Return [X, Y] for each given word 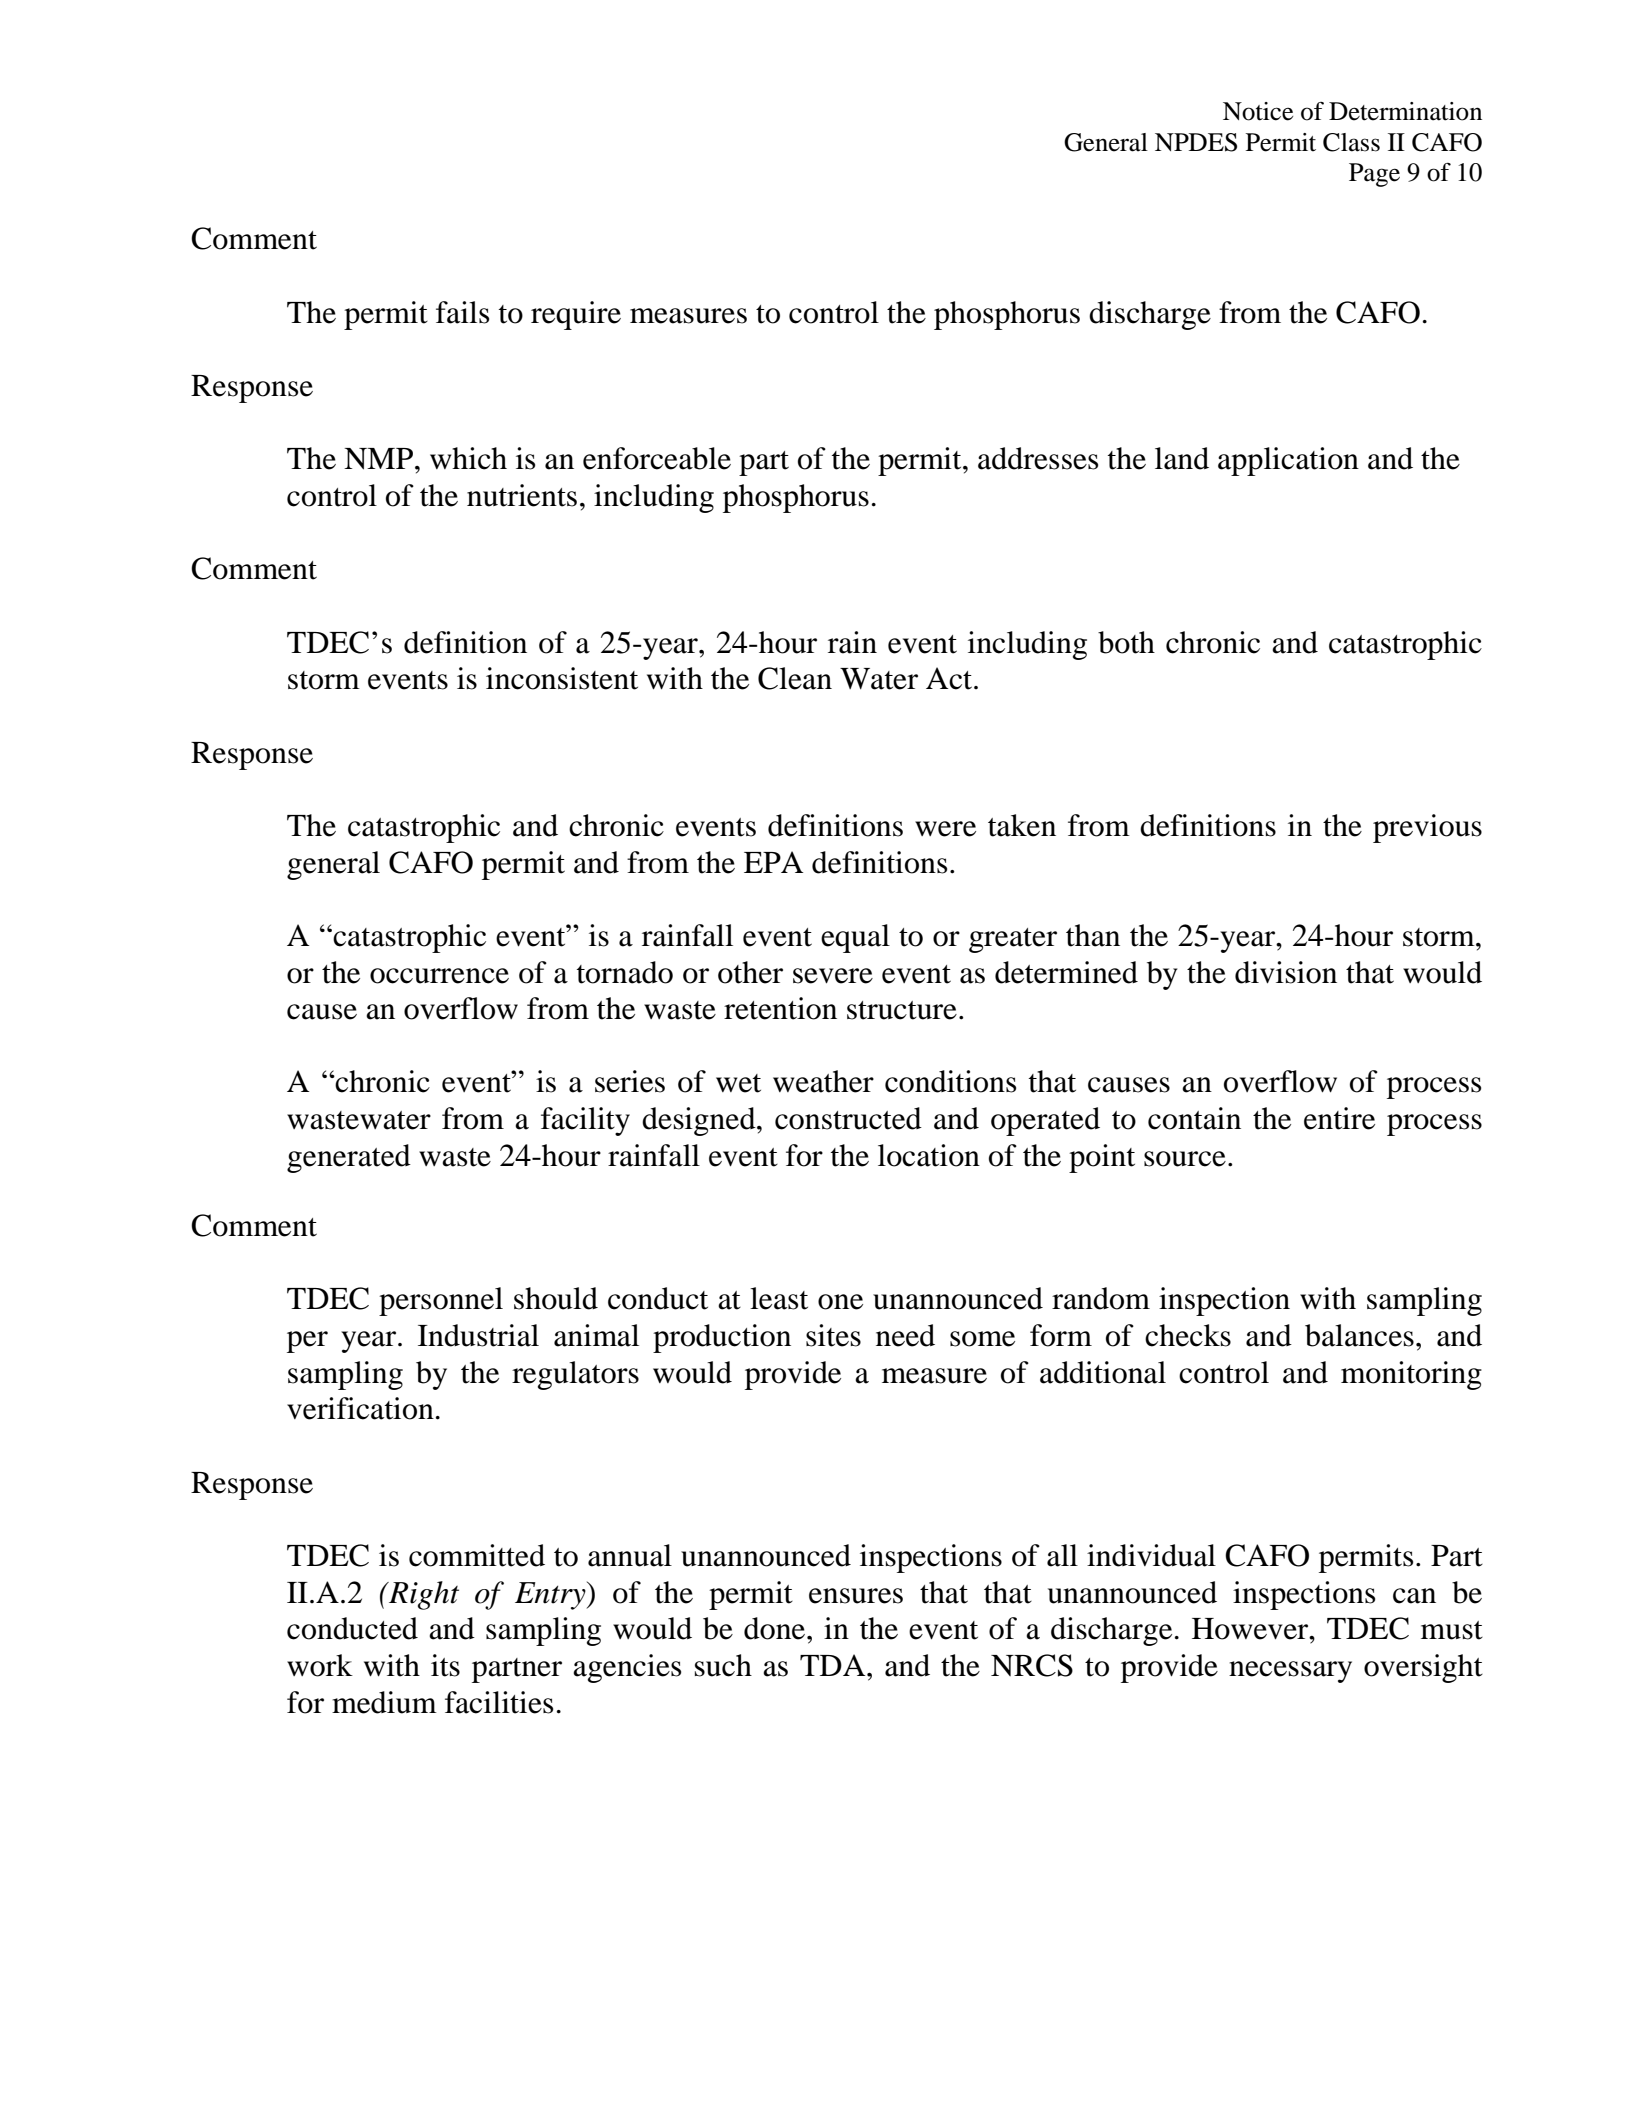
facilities [499, 1702]
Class [1351, 142]
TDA [834, 1665]
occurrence [439, 976]
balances [1359, 1335]
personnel [441, 1301]
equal [855, 938]
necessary [1290, 1672]
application [1288, 461]
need [905, 1335]
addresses [1038, 458]
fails [462, 312]
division [1286, 972]
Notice [1258, 111]
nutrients [522, 495]
